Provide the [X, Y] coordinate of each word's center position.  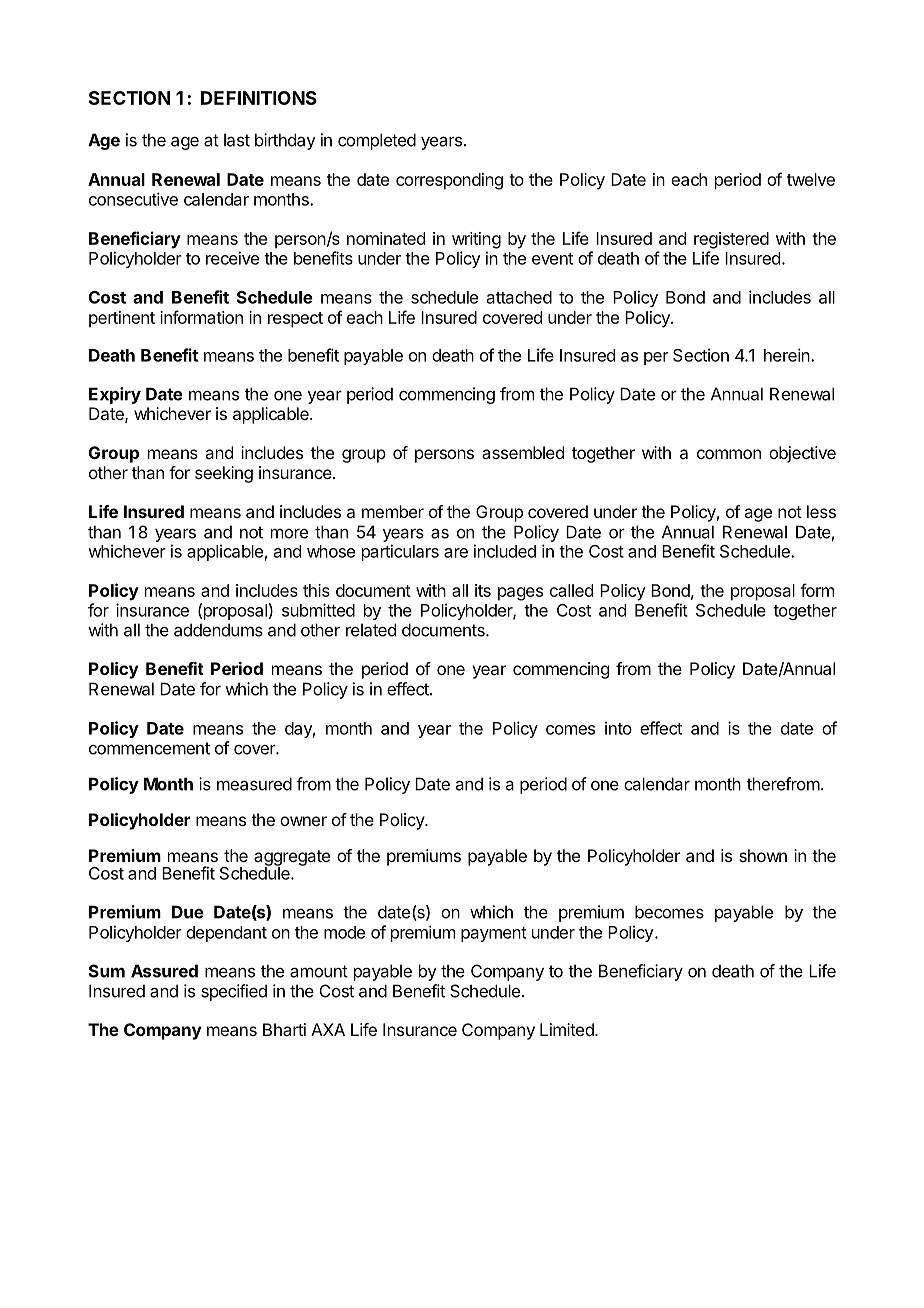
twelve [811, 179]
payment [494, 934]
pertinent [122, 319]
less [821, 511]
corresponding [449, 181]
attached [519, 297]
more [289, 533]
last [237, 140]
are [456, 553]
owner [303, 821]
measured [254, 784]
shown [763, 855]
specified [234, 992]
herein [787, 355]
